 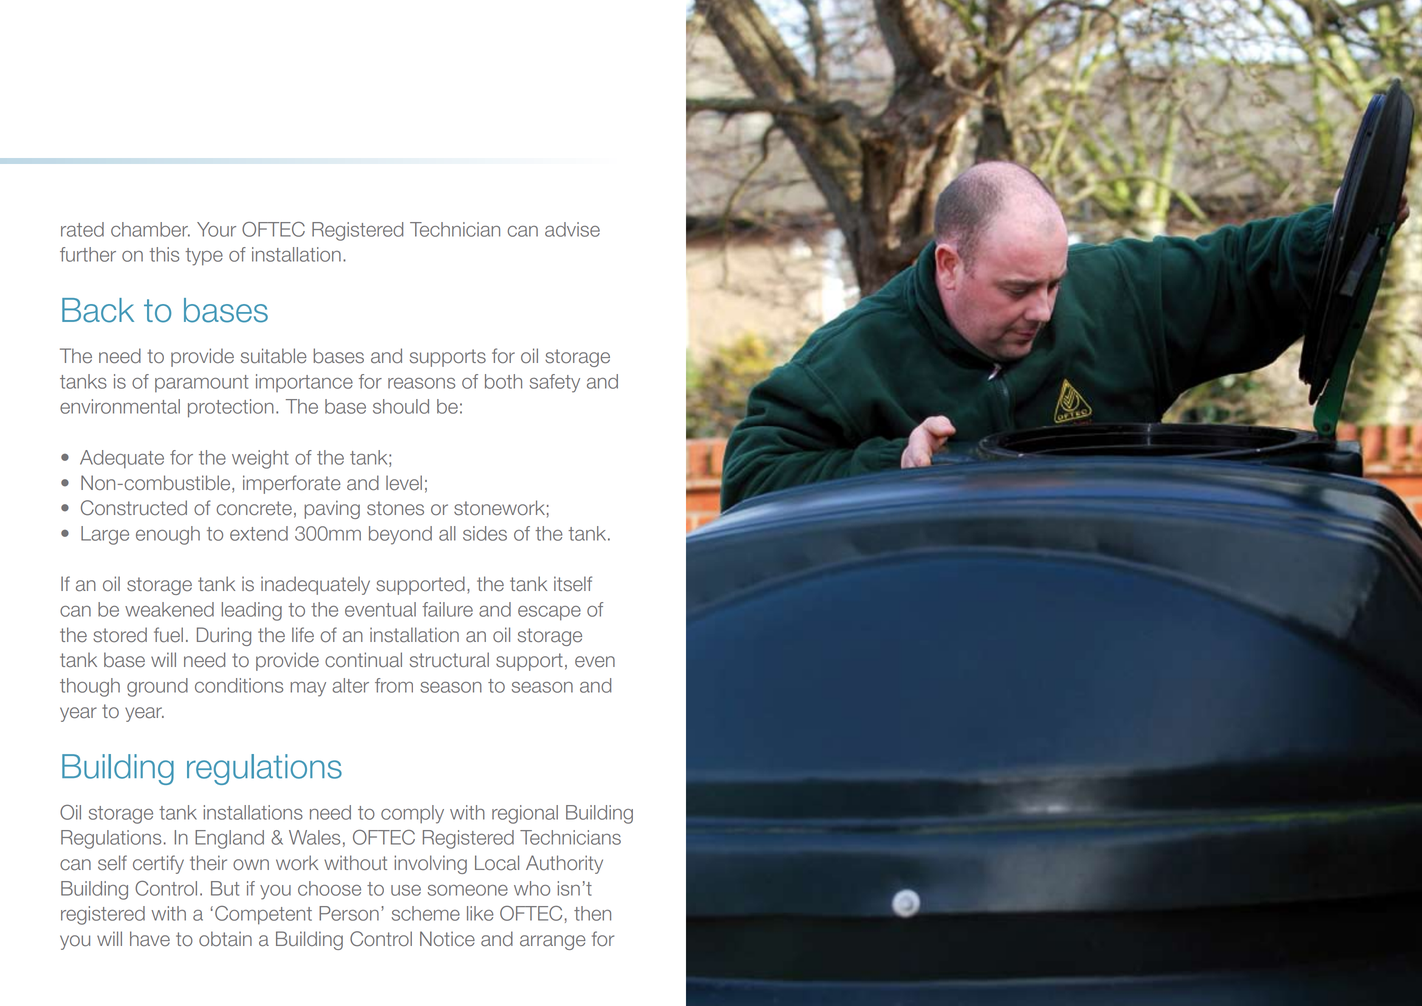 I want to click on this, so click(x=164, y=254).
